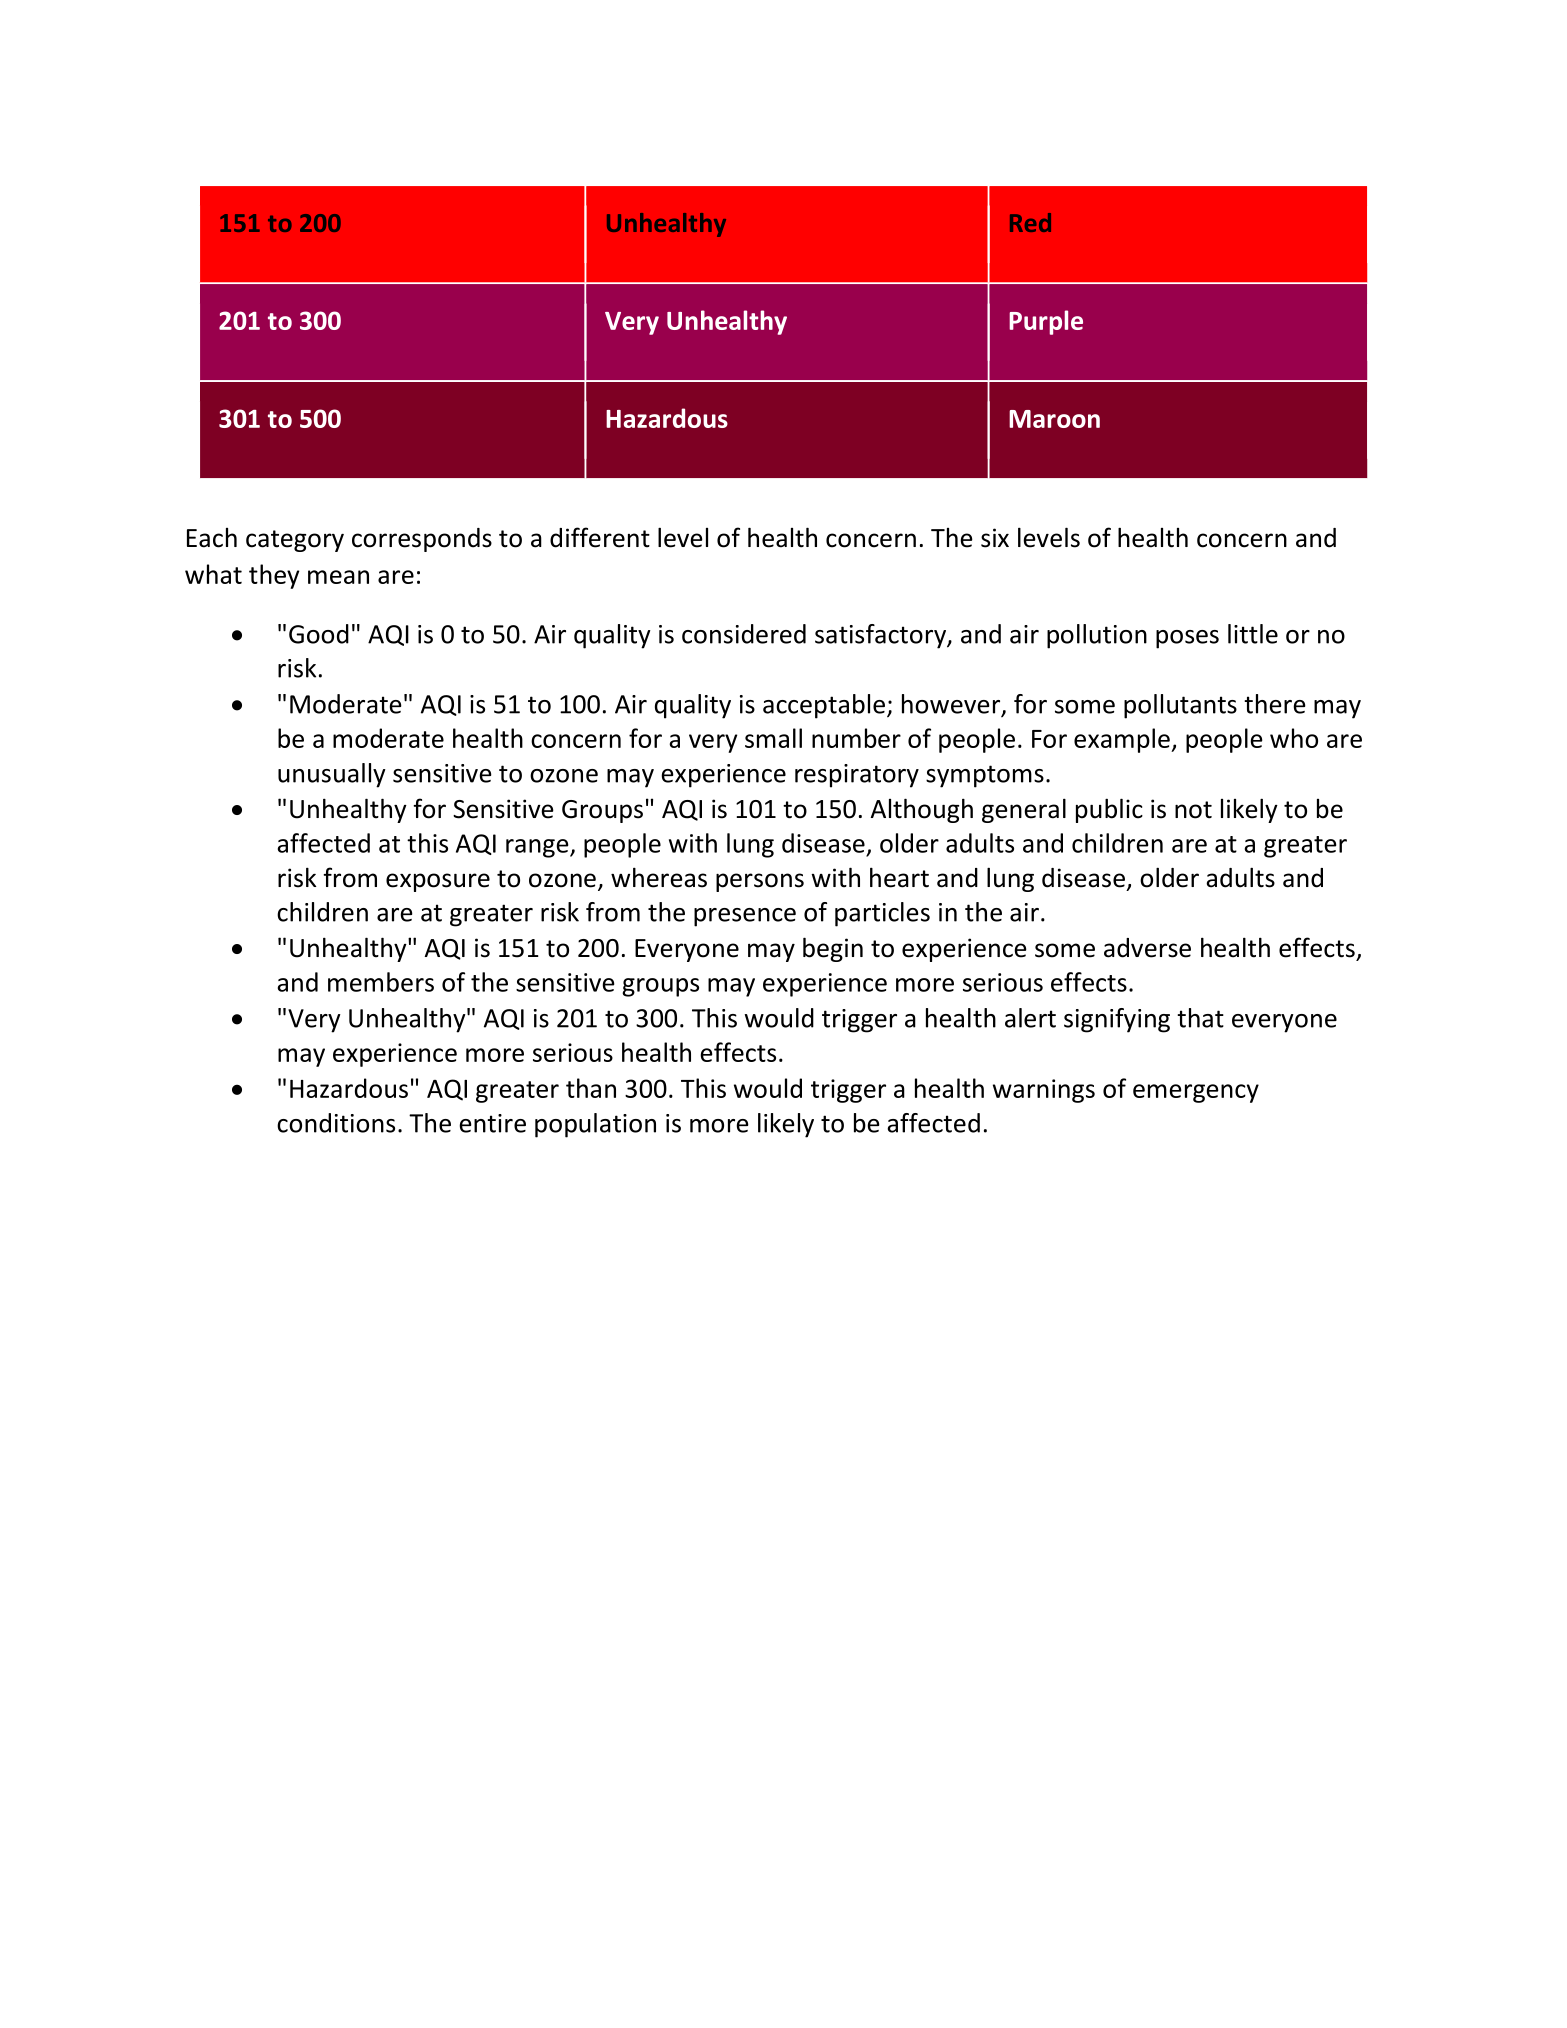 The width and height of the screenshot is (1567, 2028). I want to click on persons, so click(760, 882).
